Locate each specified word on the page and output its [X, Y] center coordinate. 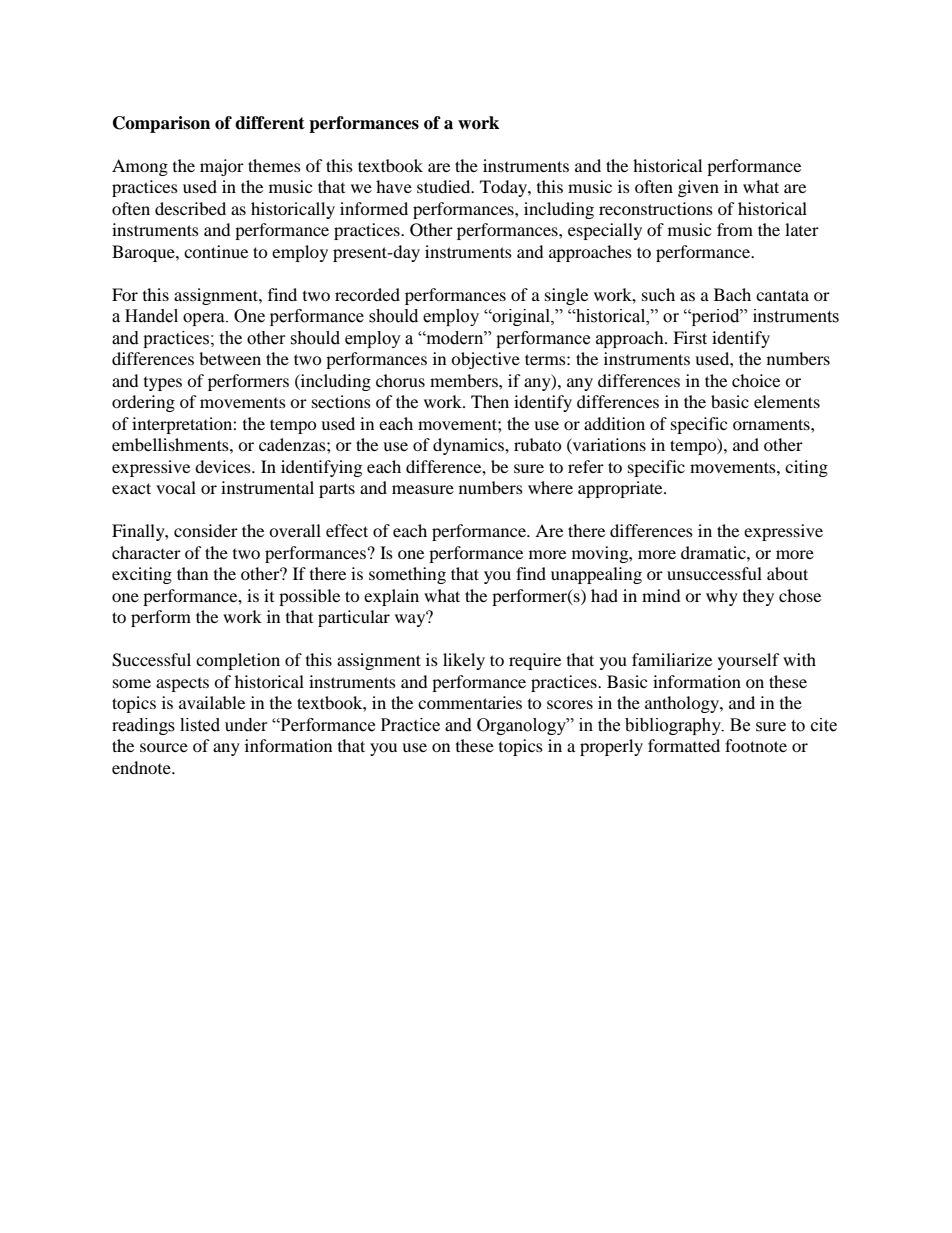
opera [205, 319]
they [758, 597]
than [192, 573]
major [222, 167]
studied [445, 186]
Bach [732, 294]
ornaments [772, 424]
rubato [538, 444]
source [164, 747]
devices [224, 466]
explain [391, 597]
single [566, 296]
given [698, 188]
